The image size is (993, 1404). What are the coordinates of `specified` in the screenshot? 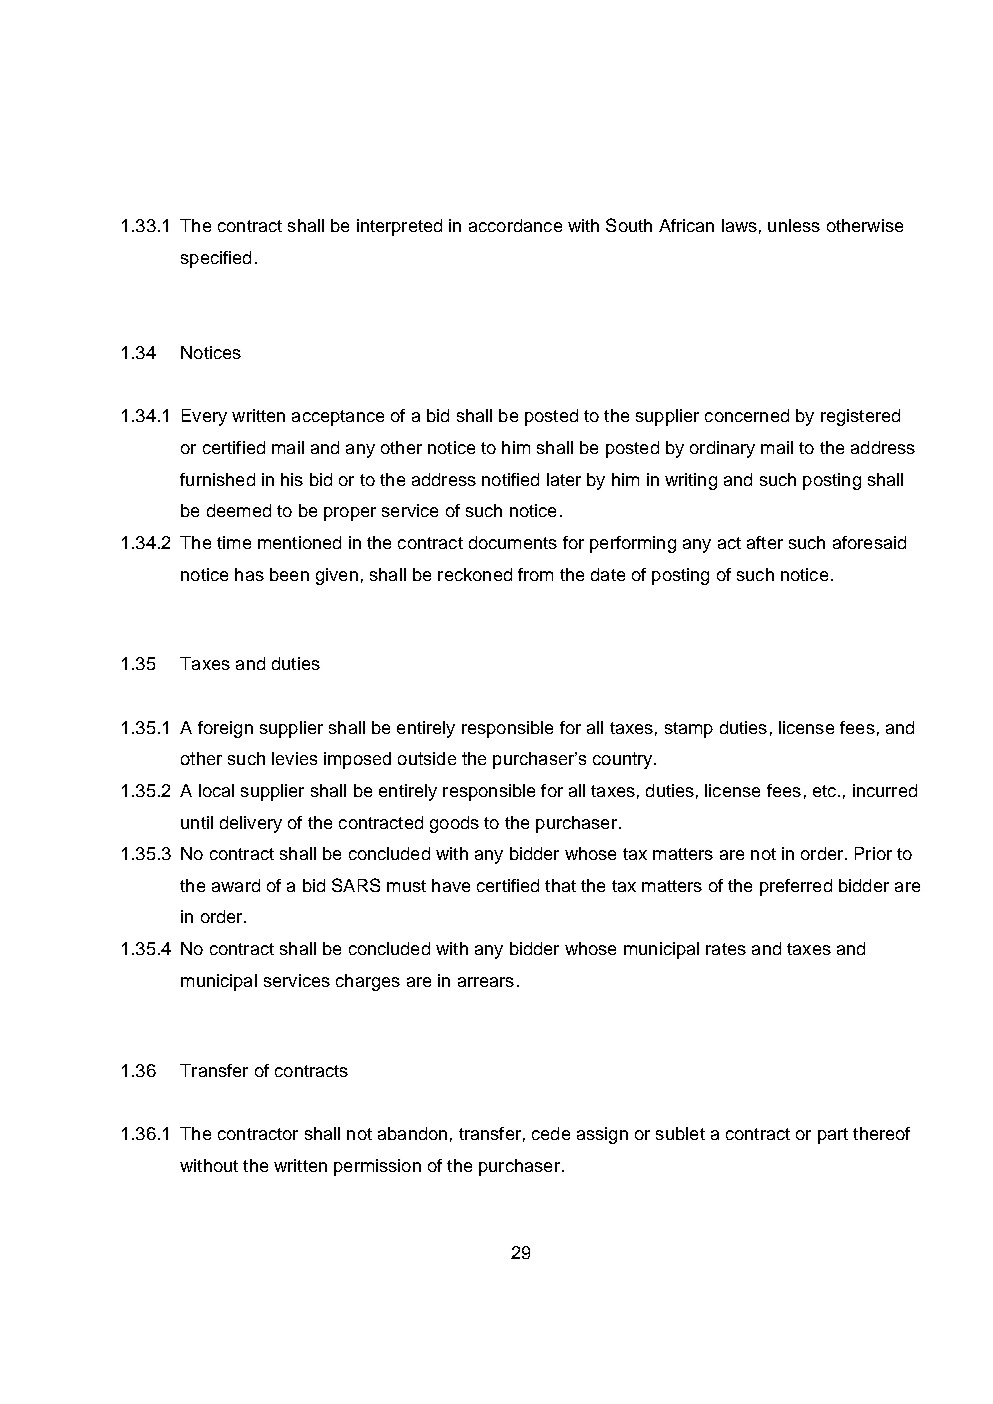 It's located at (216, 259).
